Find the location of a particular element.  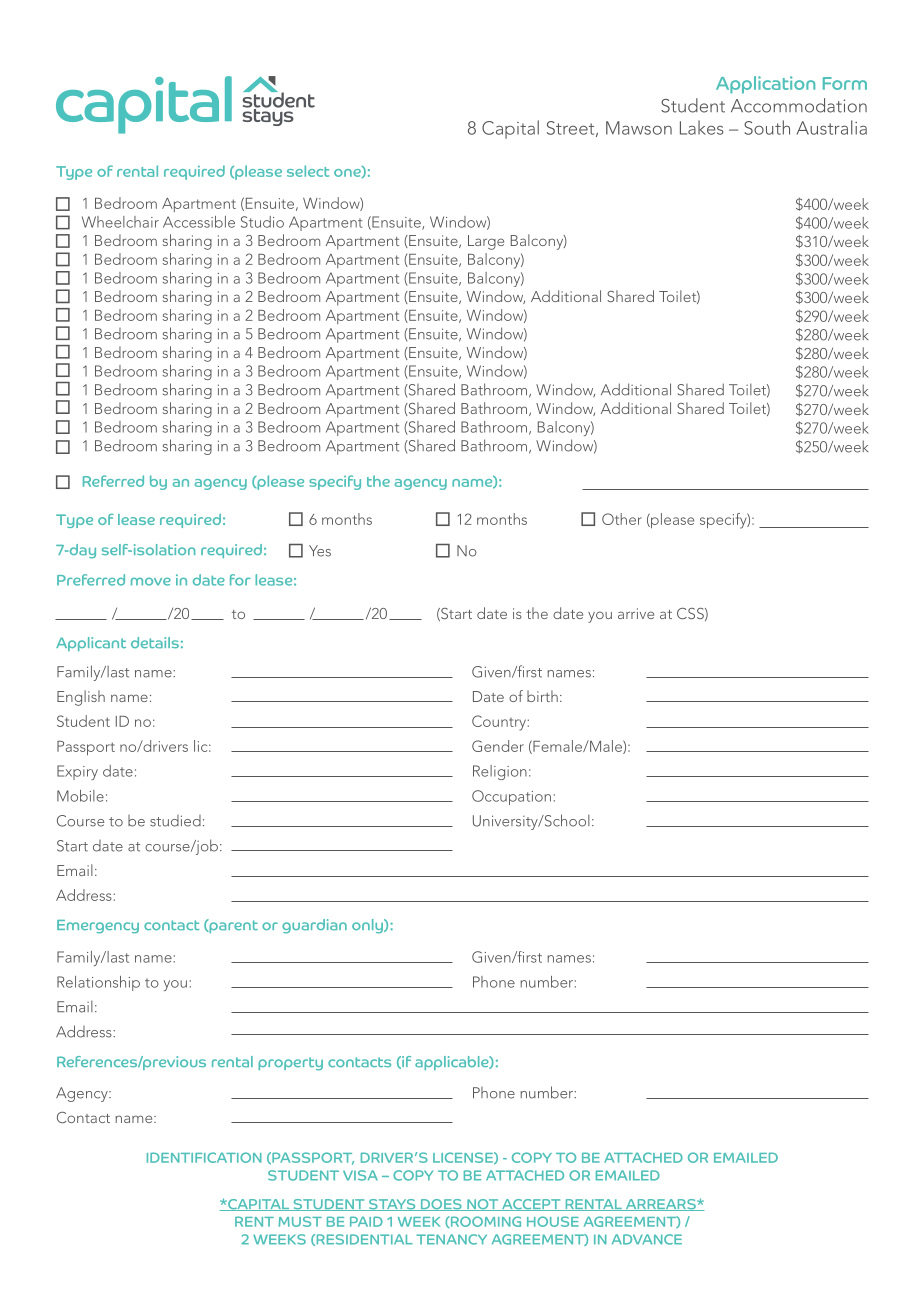

arrive is located at coordinates (636, 613).
